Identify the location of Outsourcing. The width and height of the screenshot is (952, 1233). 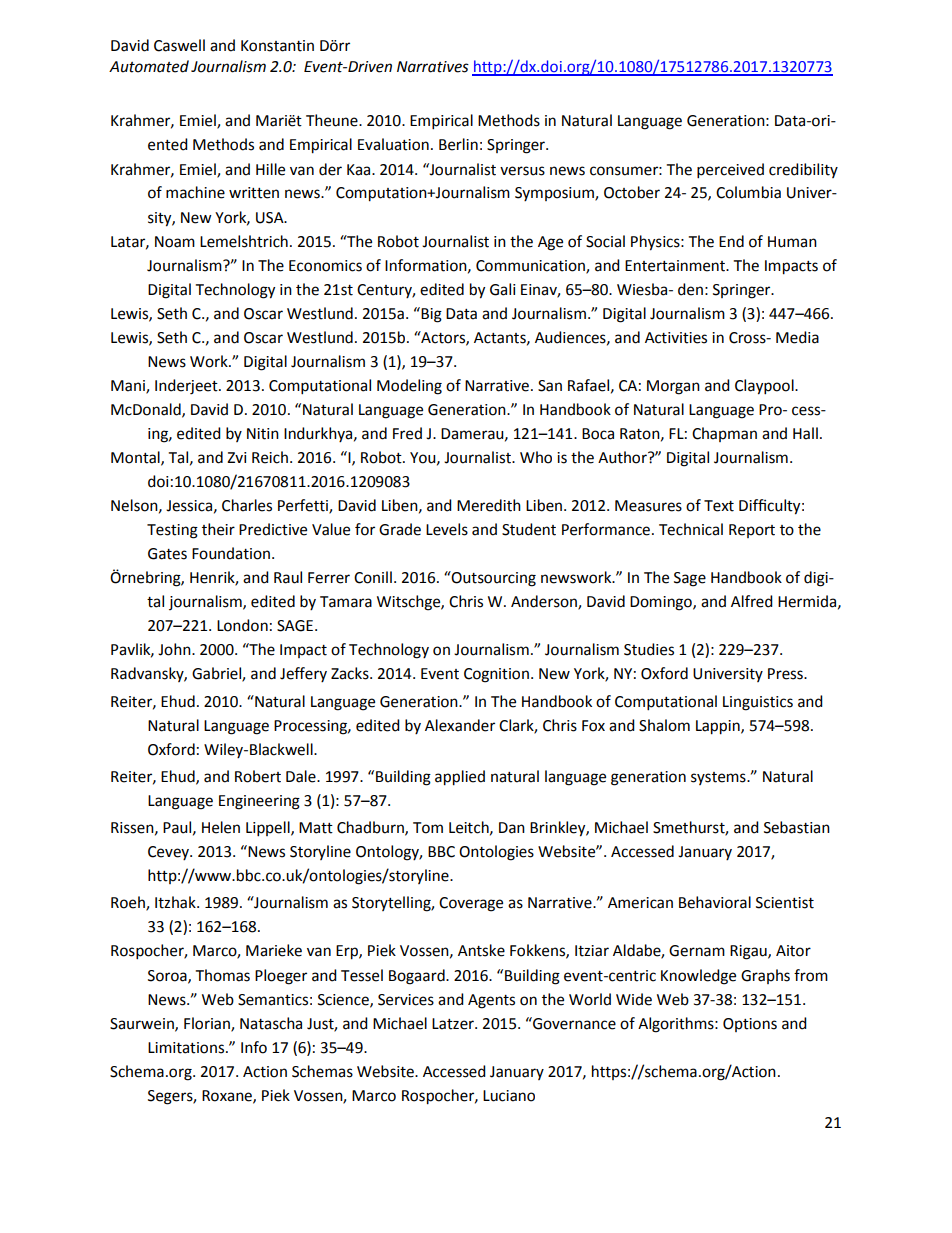
(493, 579).
